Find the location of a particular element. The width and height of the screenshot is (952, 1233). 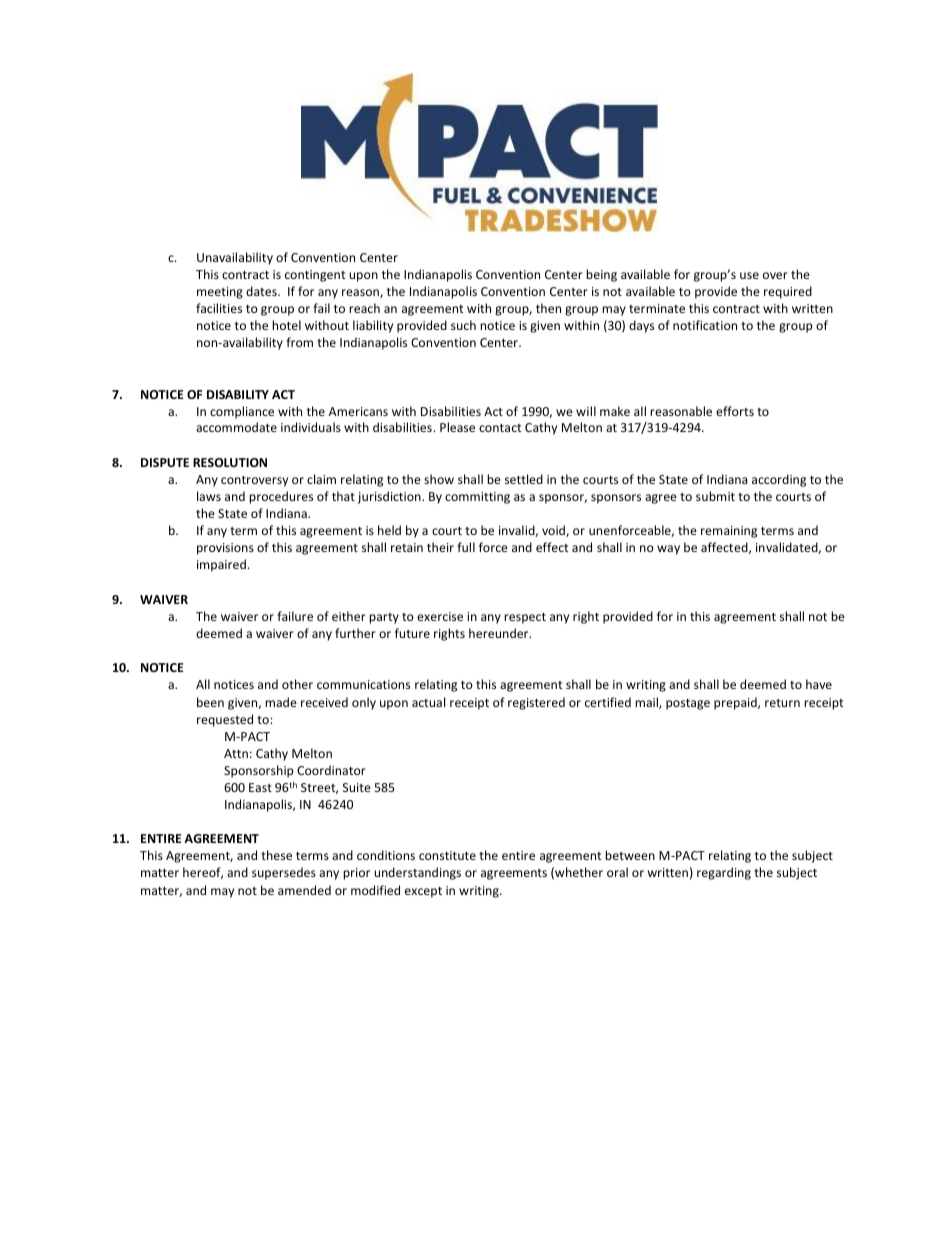

use is located at coordinates (749, 275).
